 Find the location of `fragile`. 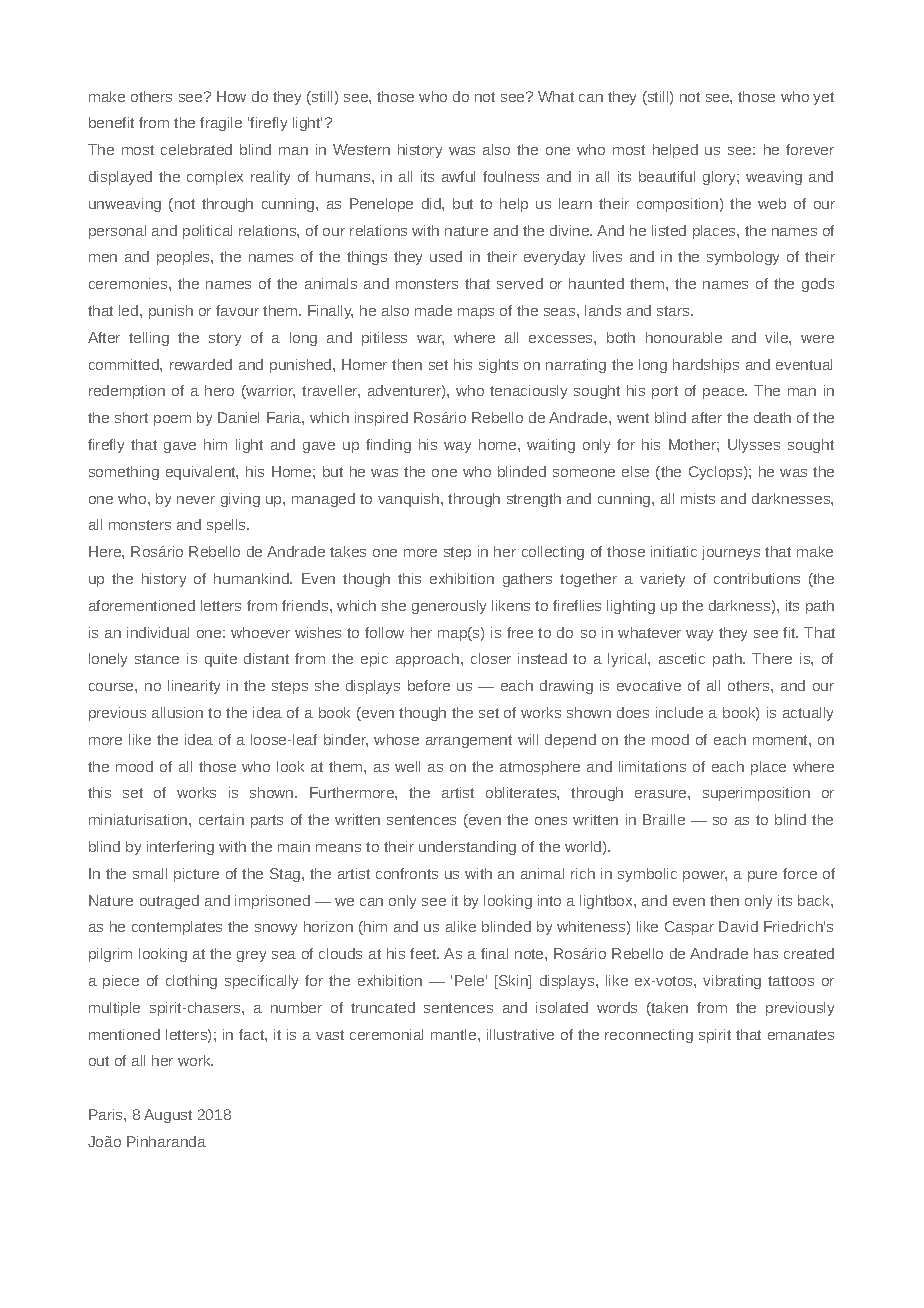

fragile is located at coordinates (221, 124).
